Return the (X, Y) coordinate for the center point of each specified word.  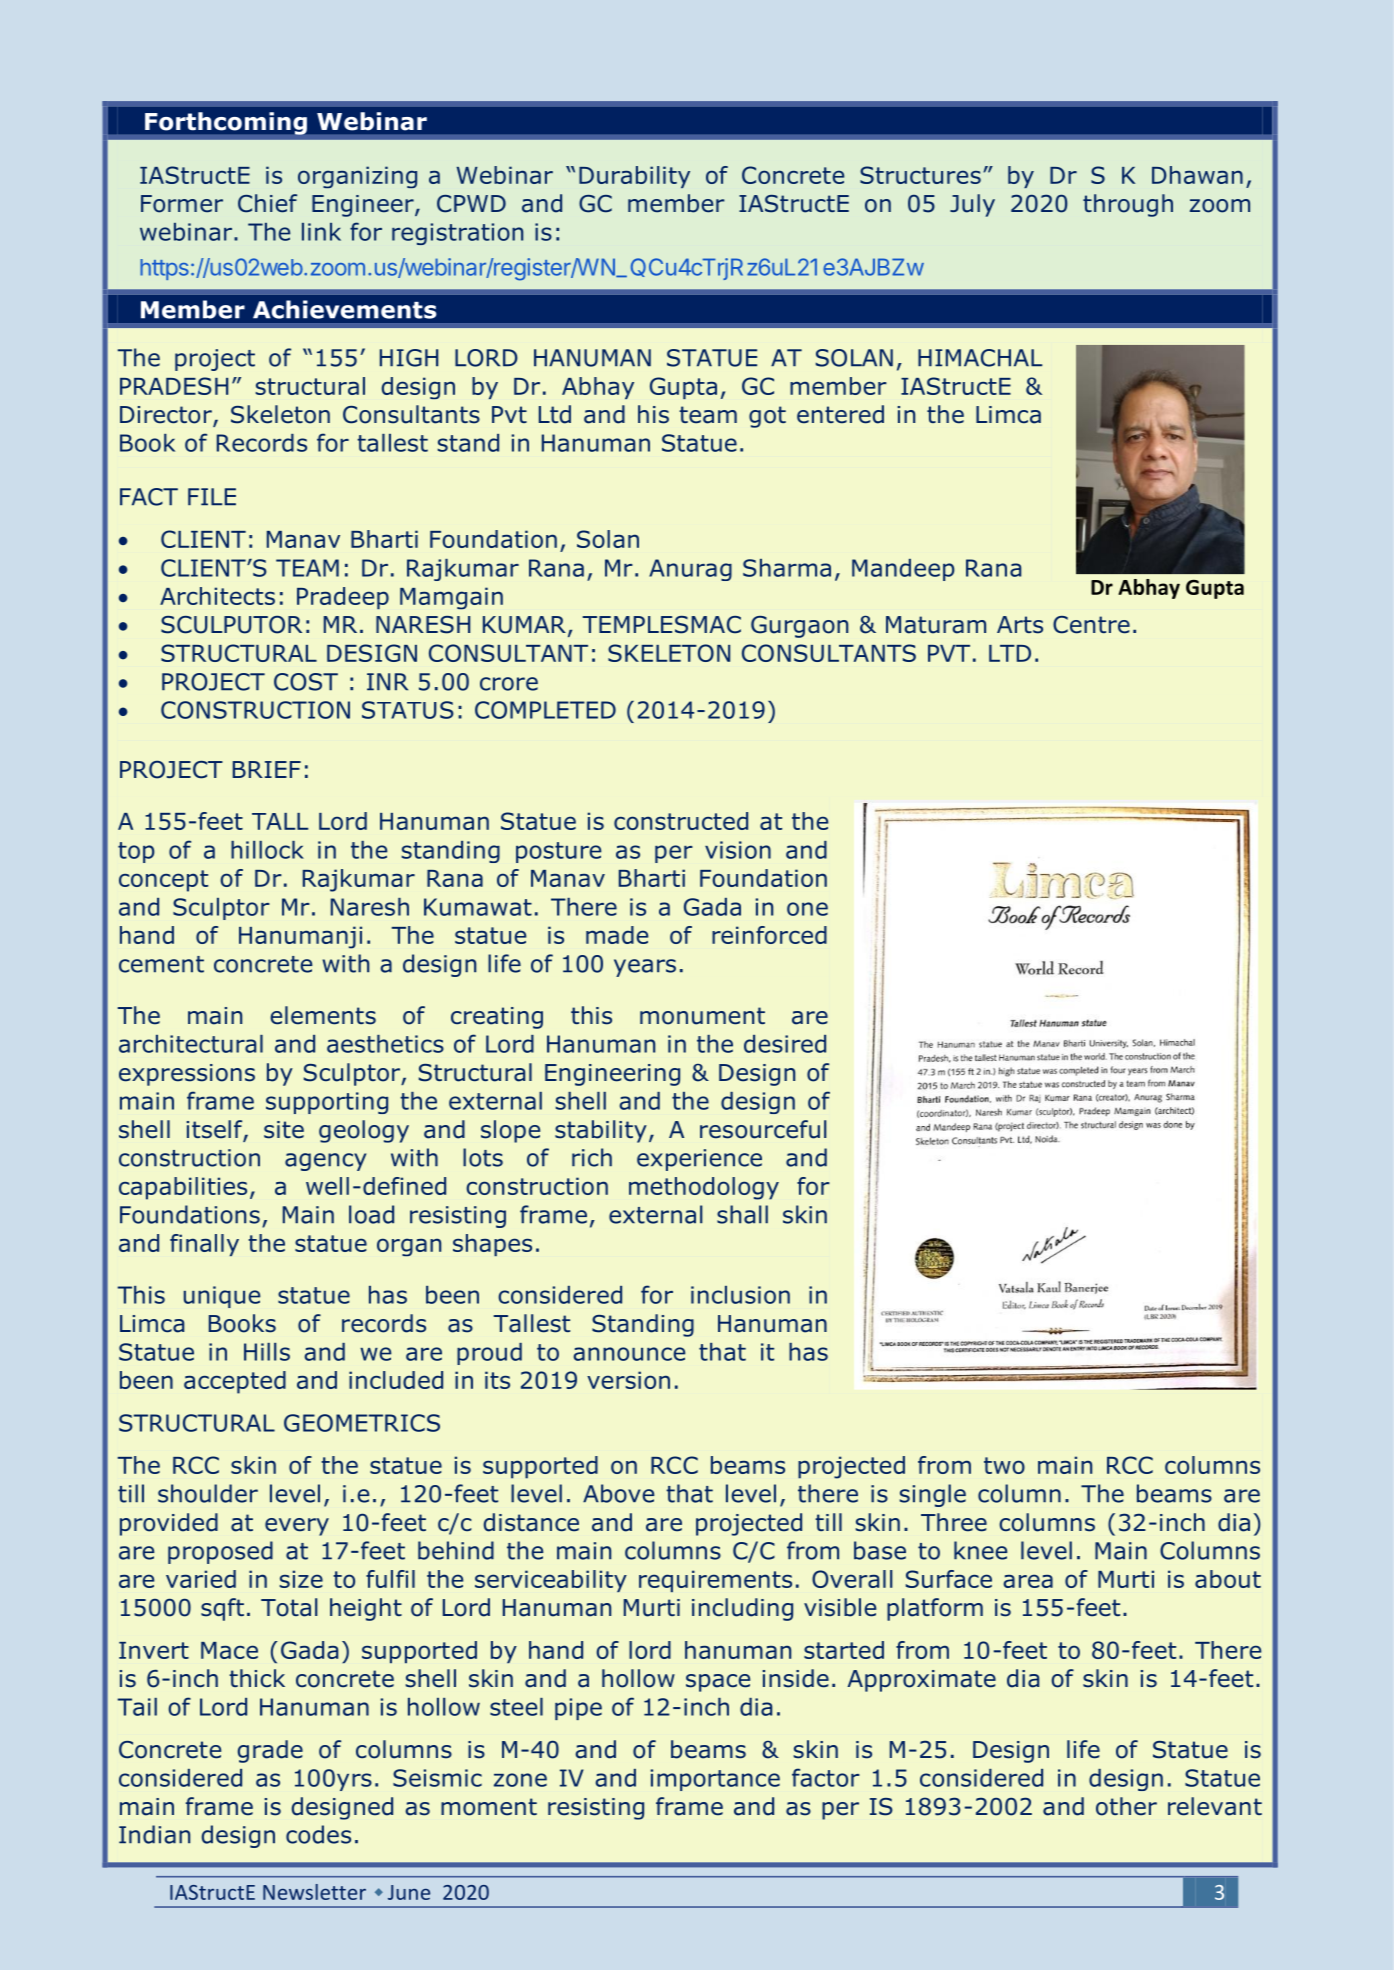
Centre (1091, 625)
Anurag (690, 570)
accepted (235, 1382)
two (1004, 1465)
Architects (217, 596)
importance (715, 1780)
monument (702, 1016)
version (628, 1380)
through (1128, 205)
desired (785, 1044)
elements (323, 1015)
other (1126, 1806)
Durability (634, 177)
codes (318, 1834)
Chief (267, 203)
